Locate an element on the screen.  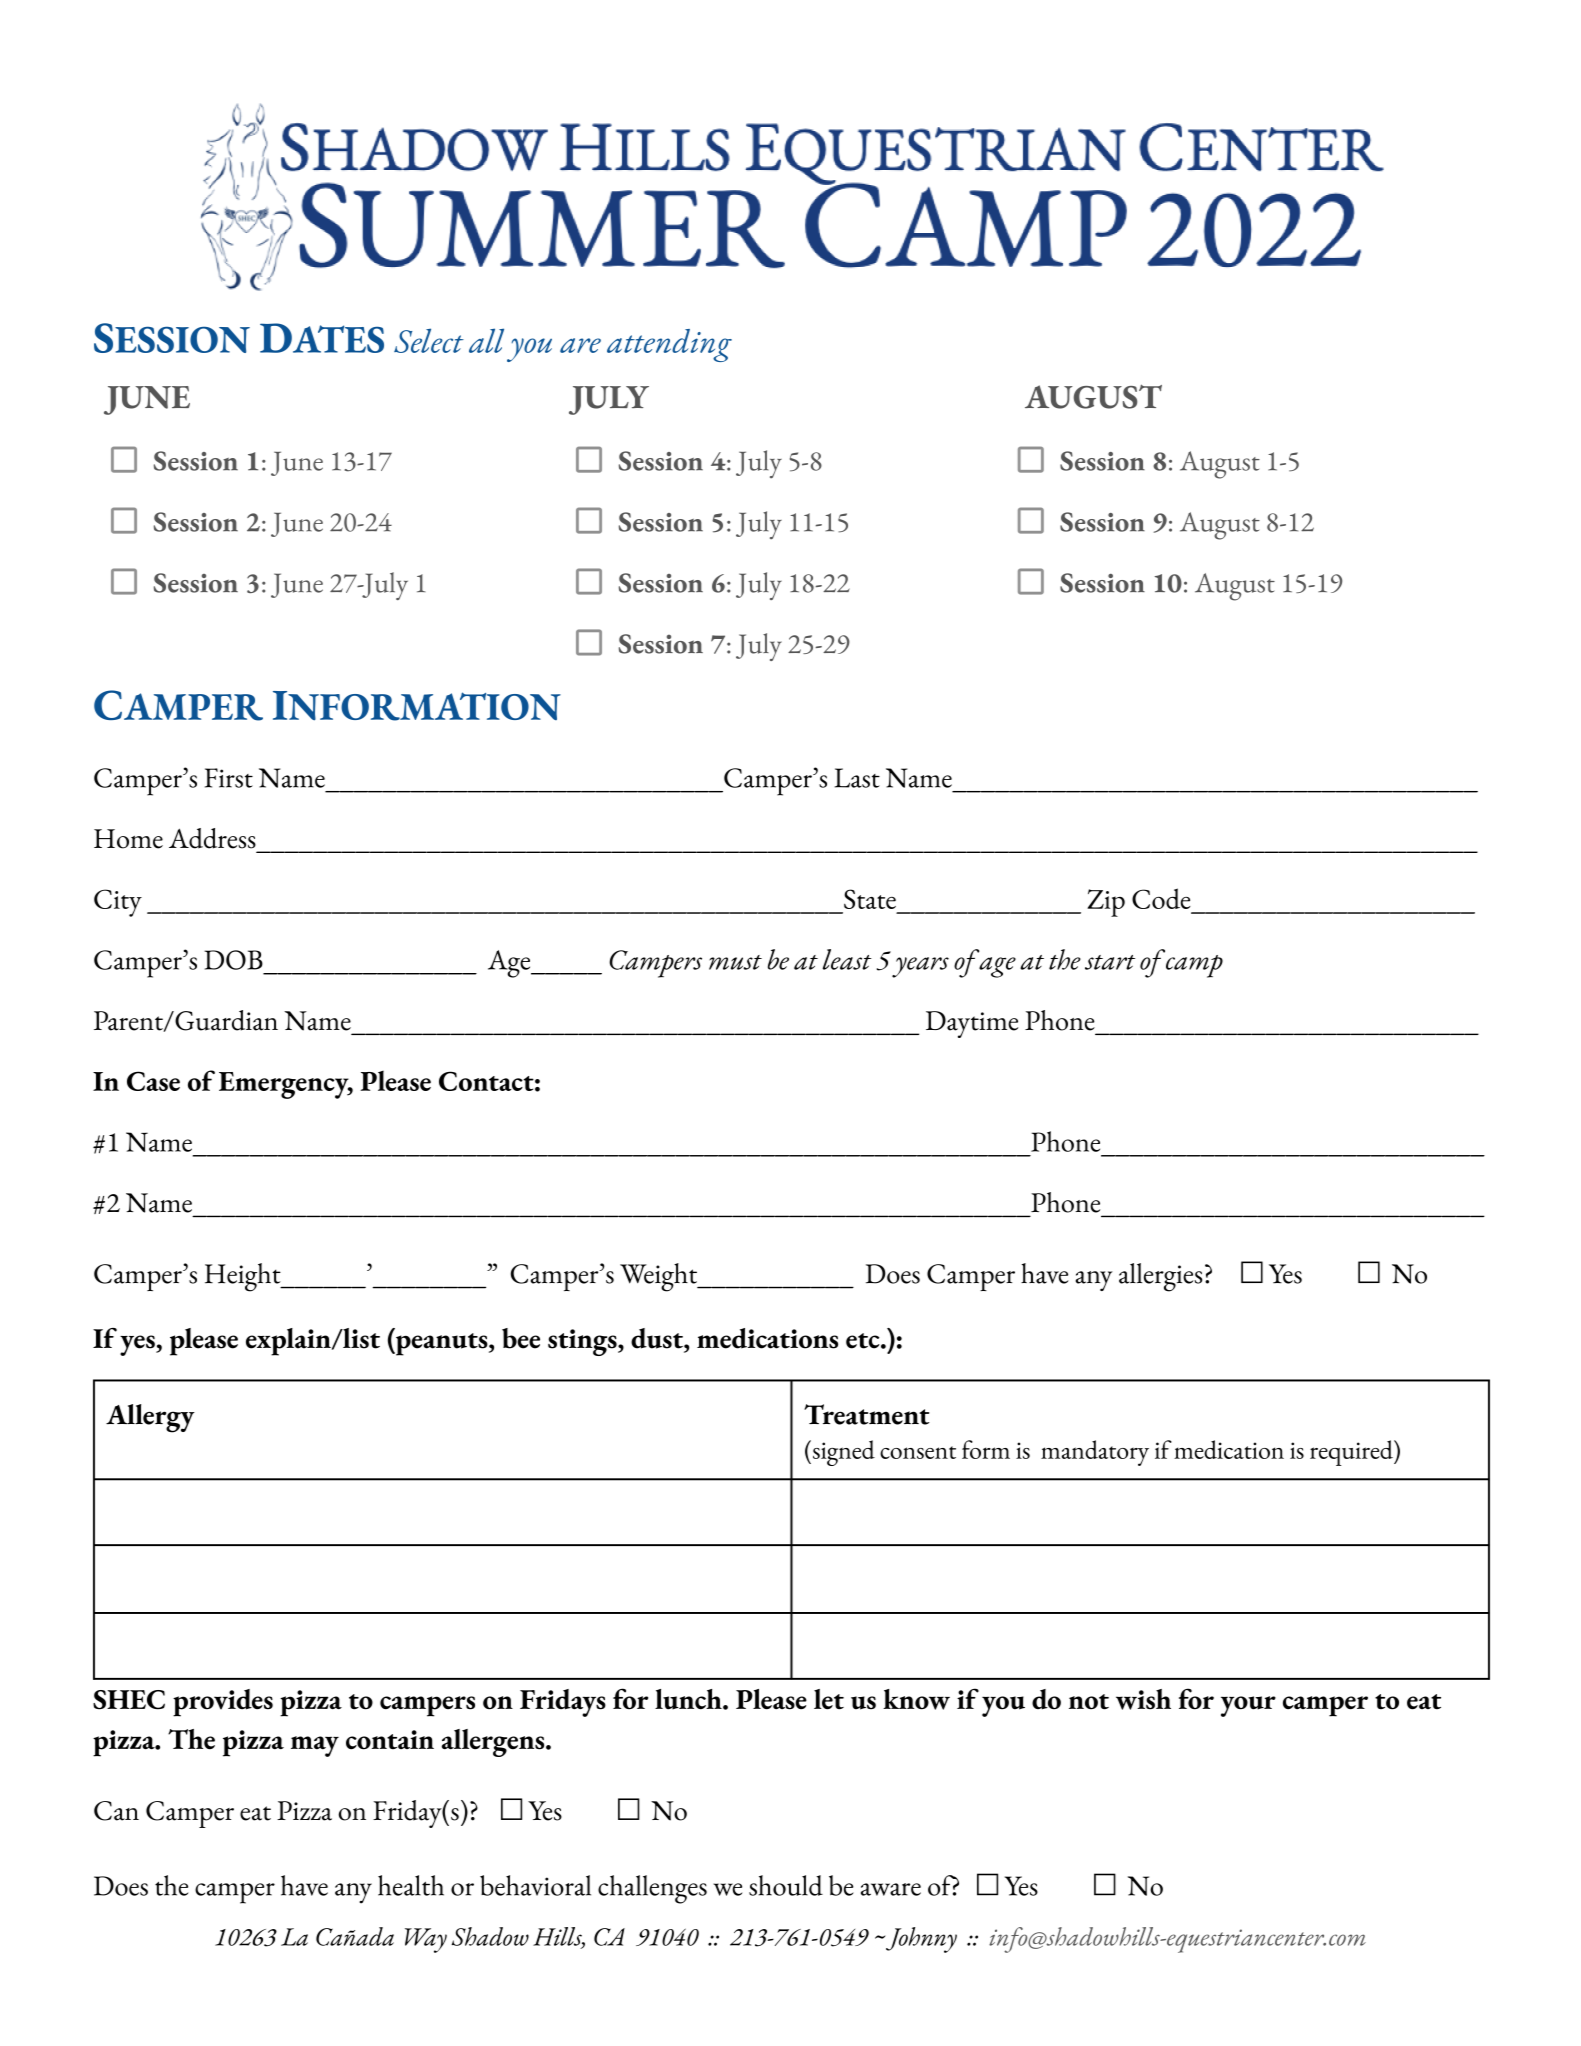
should is located at coordinates (786, 1885).
